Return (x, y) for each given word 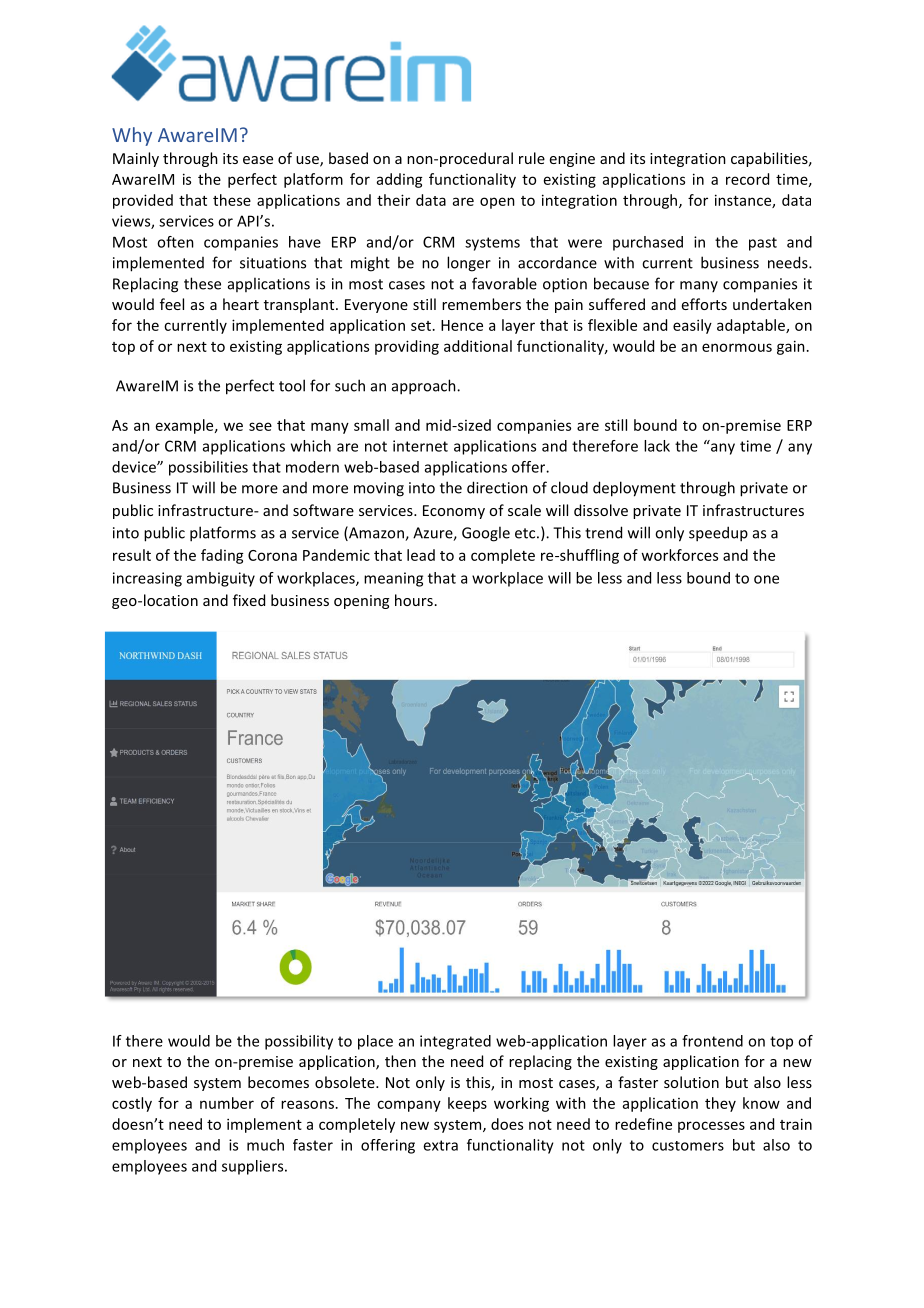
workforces (679, 555)
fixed (249, 600)
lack (657, 446)
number (227, 1103)
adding (400, 180)
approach (425, 387)
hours (414, 600)
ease (258, 160)
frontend (712, 1041)
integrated (455, 1042)
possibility (299, 1042)
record (747, 179)
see (260, 426)
